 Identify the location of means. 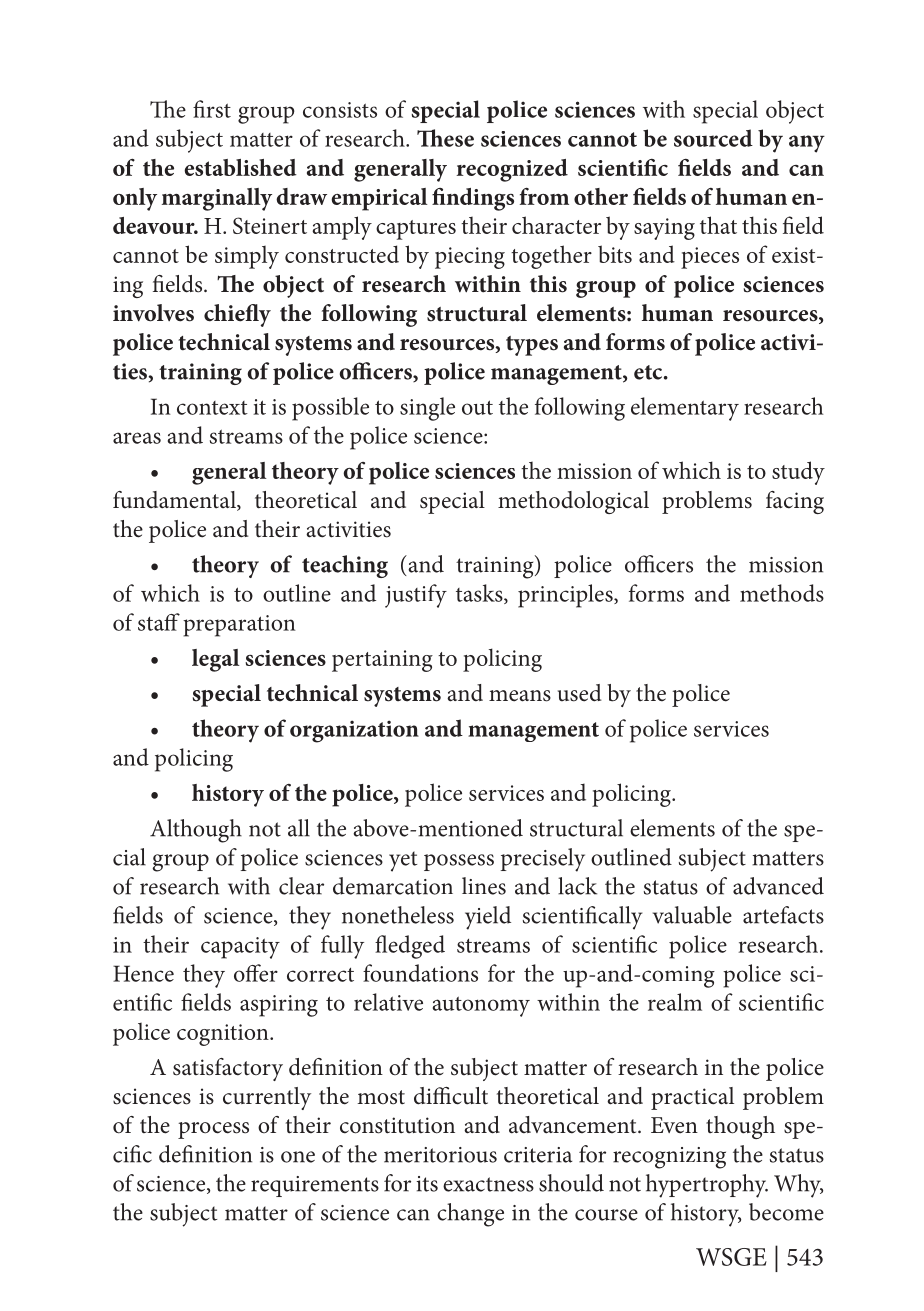
(520, 696).
